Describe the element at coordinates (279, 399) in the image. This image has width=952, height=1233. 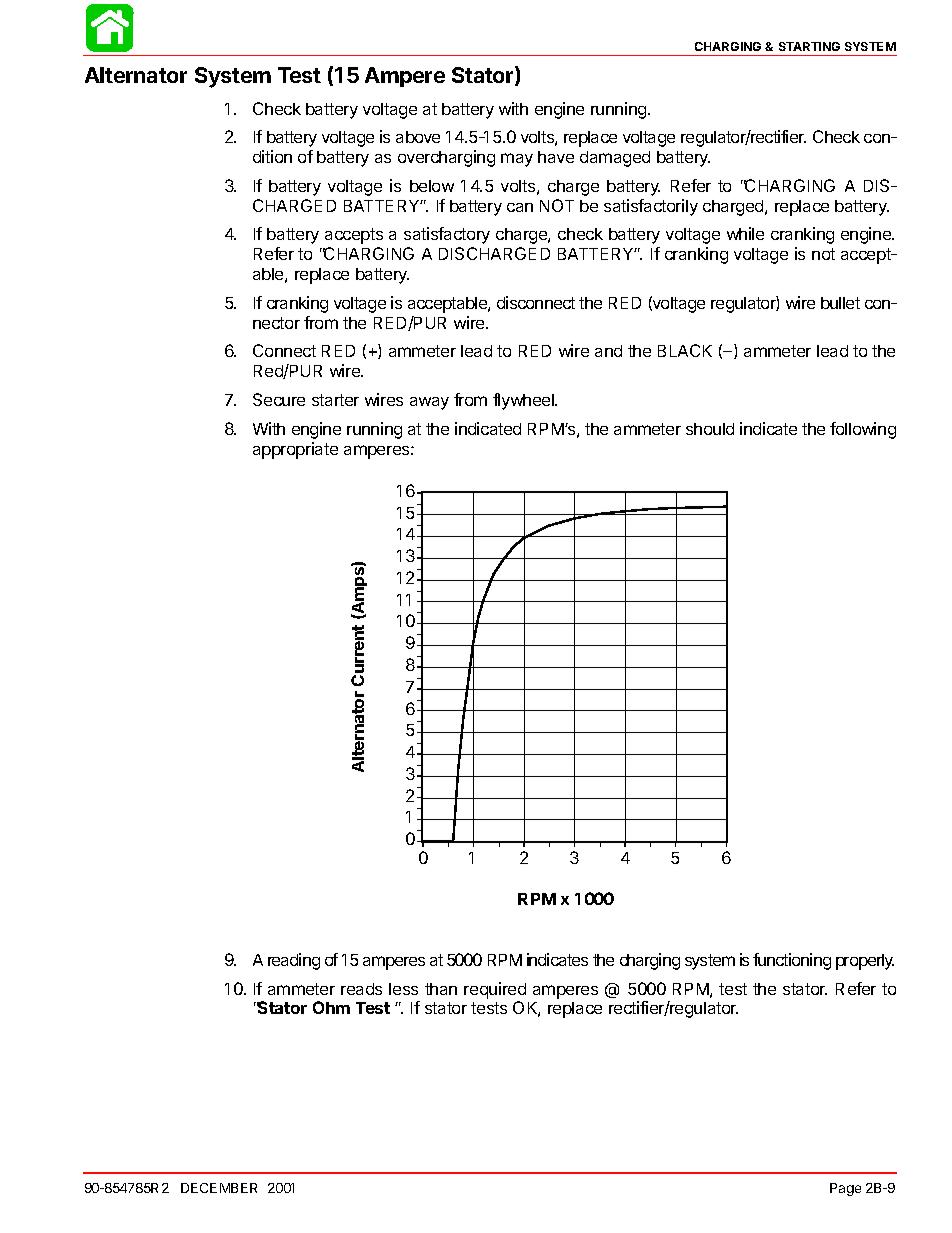
I see `Secure` at that location.
